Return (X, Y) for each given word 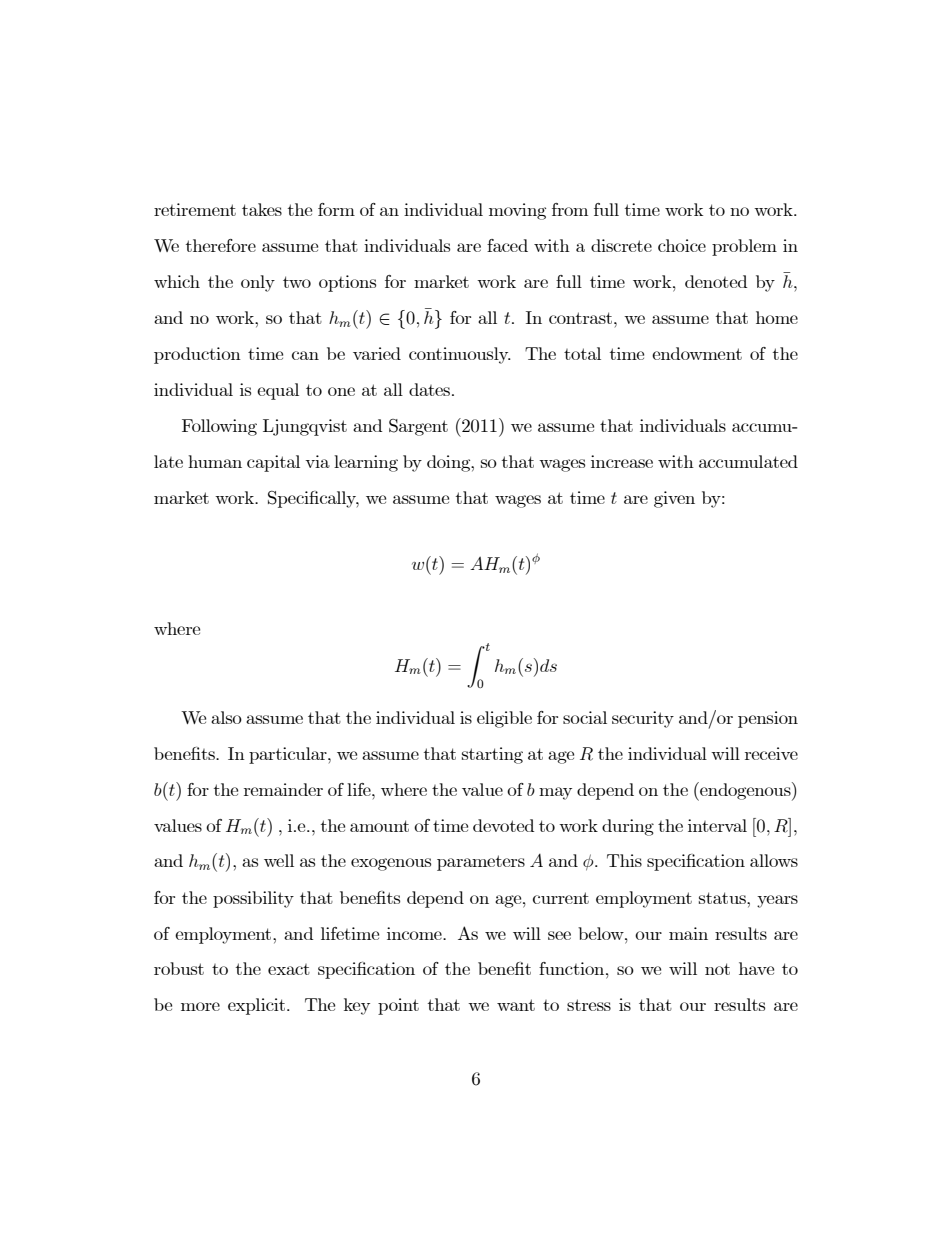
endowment (697, 353)
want (516, 1005)
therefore (221, 245)
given (674, 499)
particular (289, 755)
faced (507, 245)
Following (219, 427)
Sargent (418, 427)
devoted (503, 825)
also (226, 717)
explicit (258, 1006)
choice (682, 245)
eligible (504, 719)
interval (717, 825)
